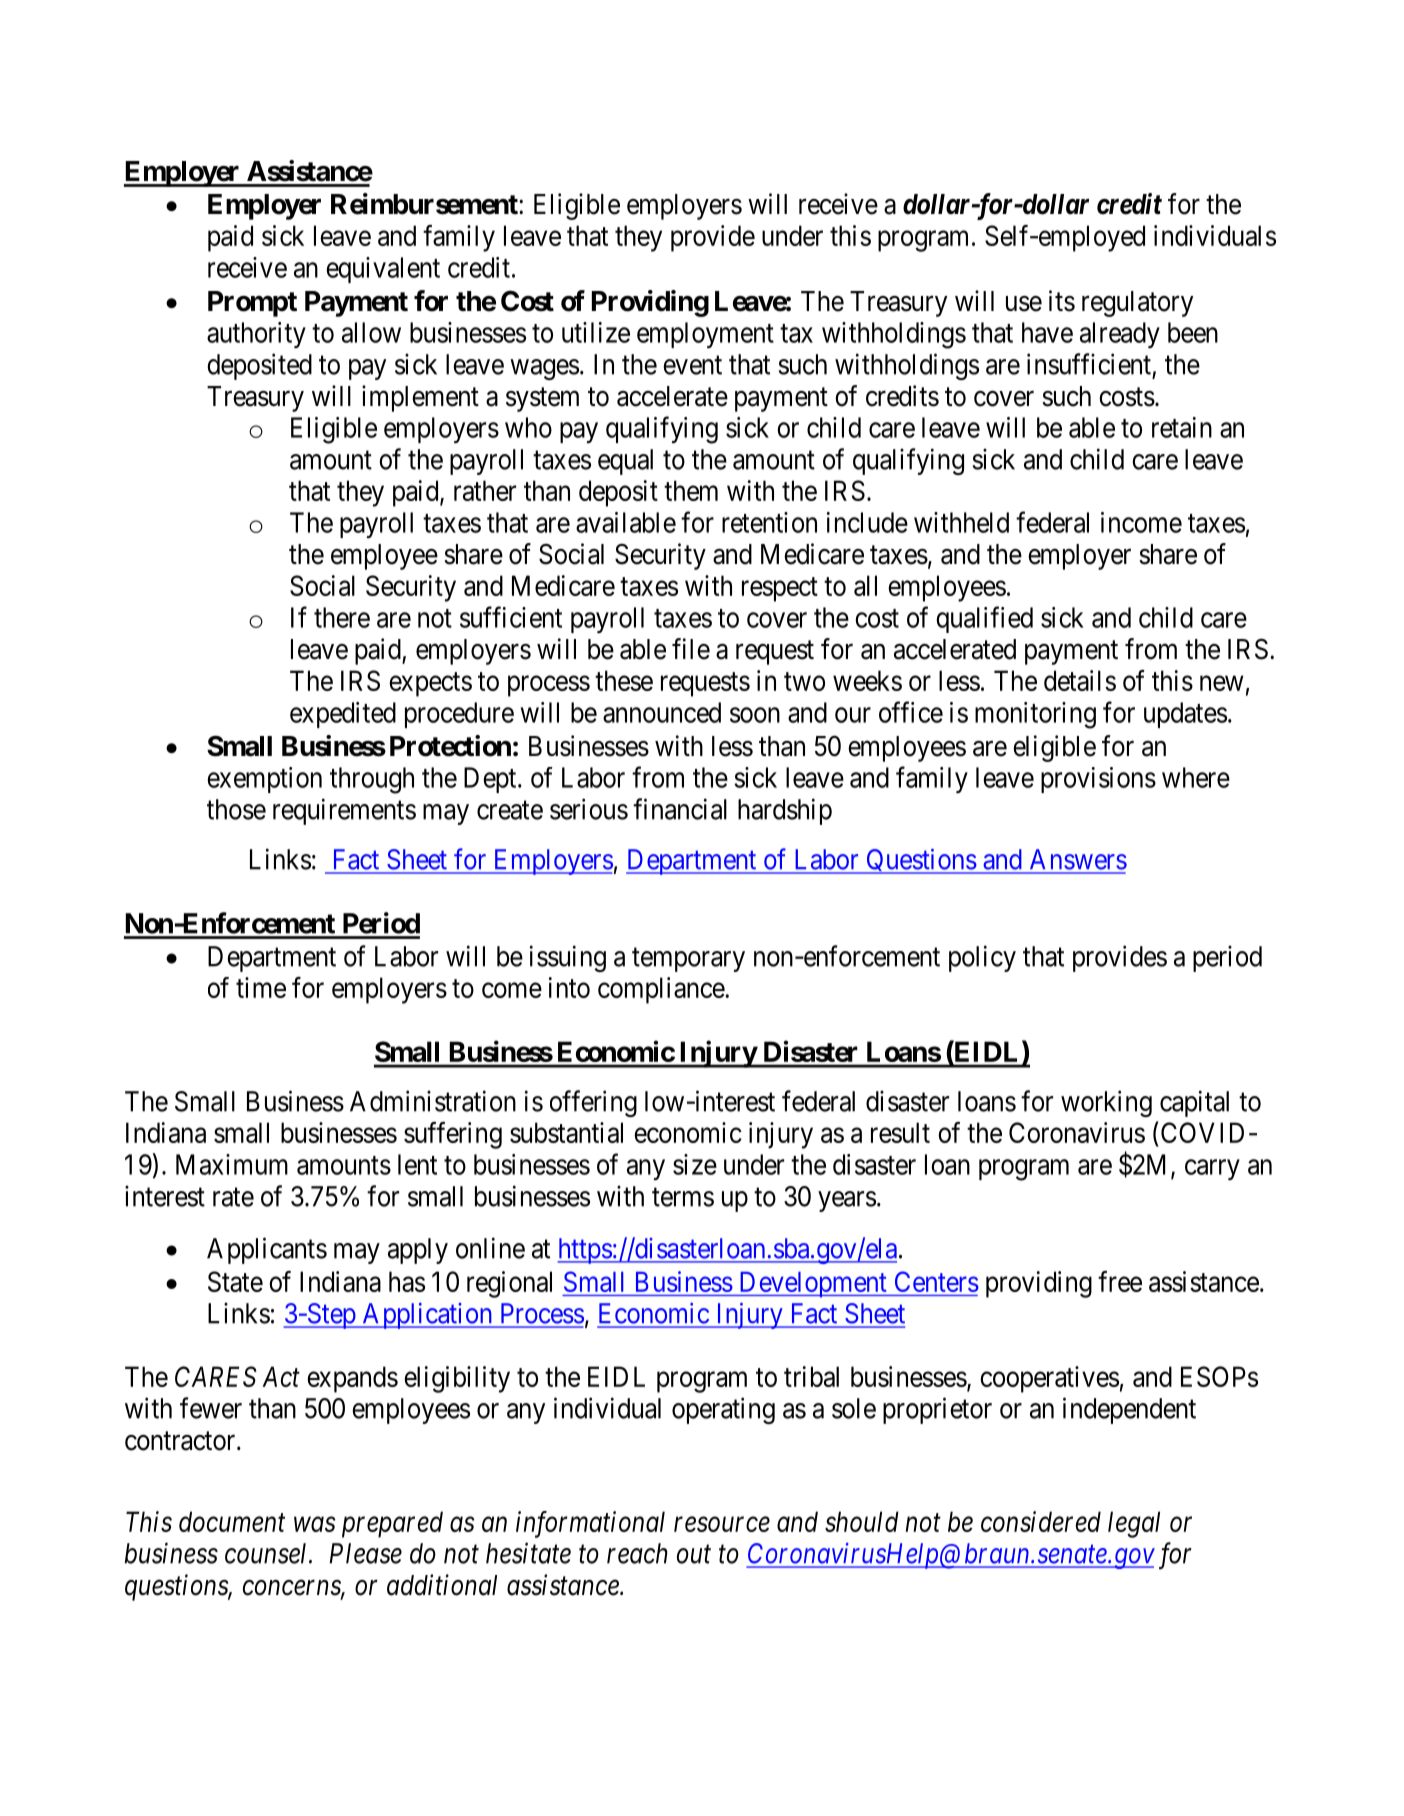  Describe the element at coordinates (1035, 715) in the screenshot. I see `monitoring` at that location.
